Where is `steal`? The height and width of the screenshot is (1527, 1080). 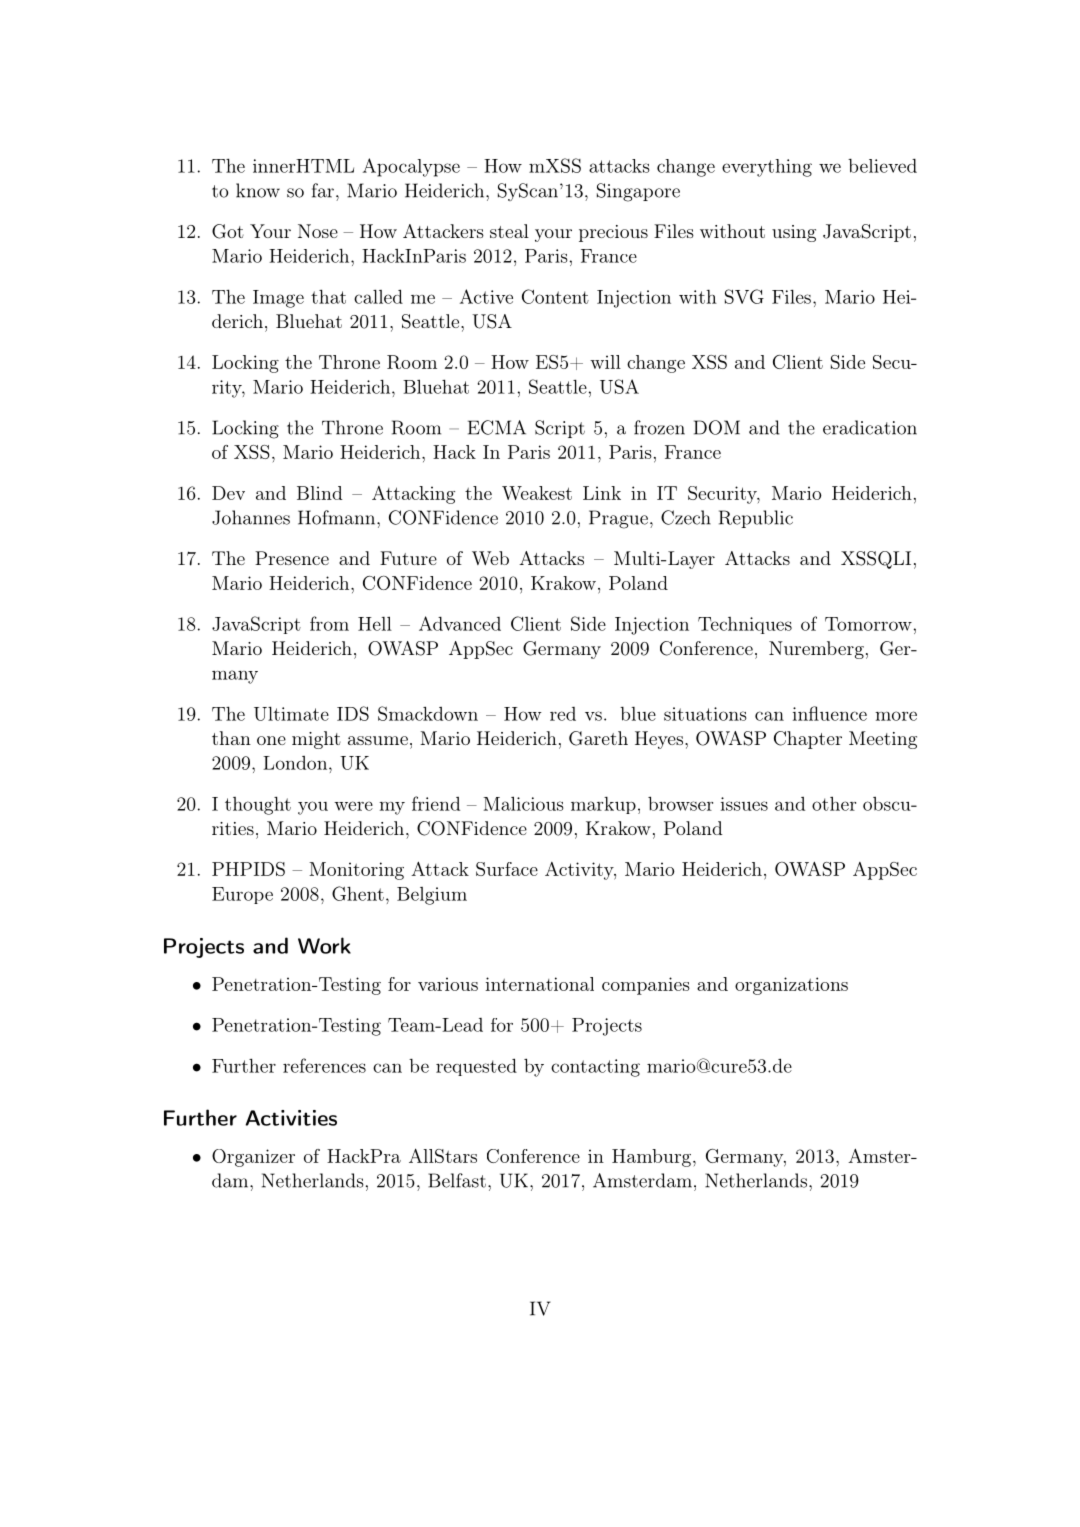 steal is located at coordinates (509, 231).
